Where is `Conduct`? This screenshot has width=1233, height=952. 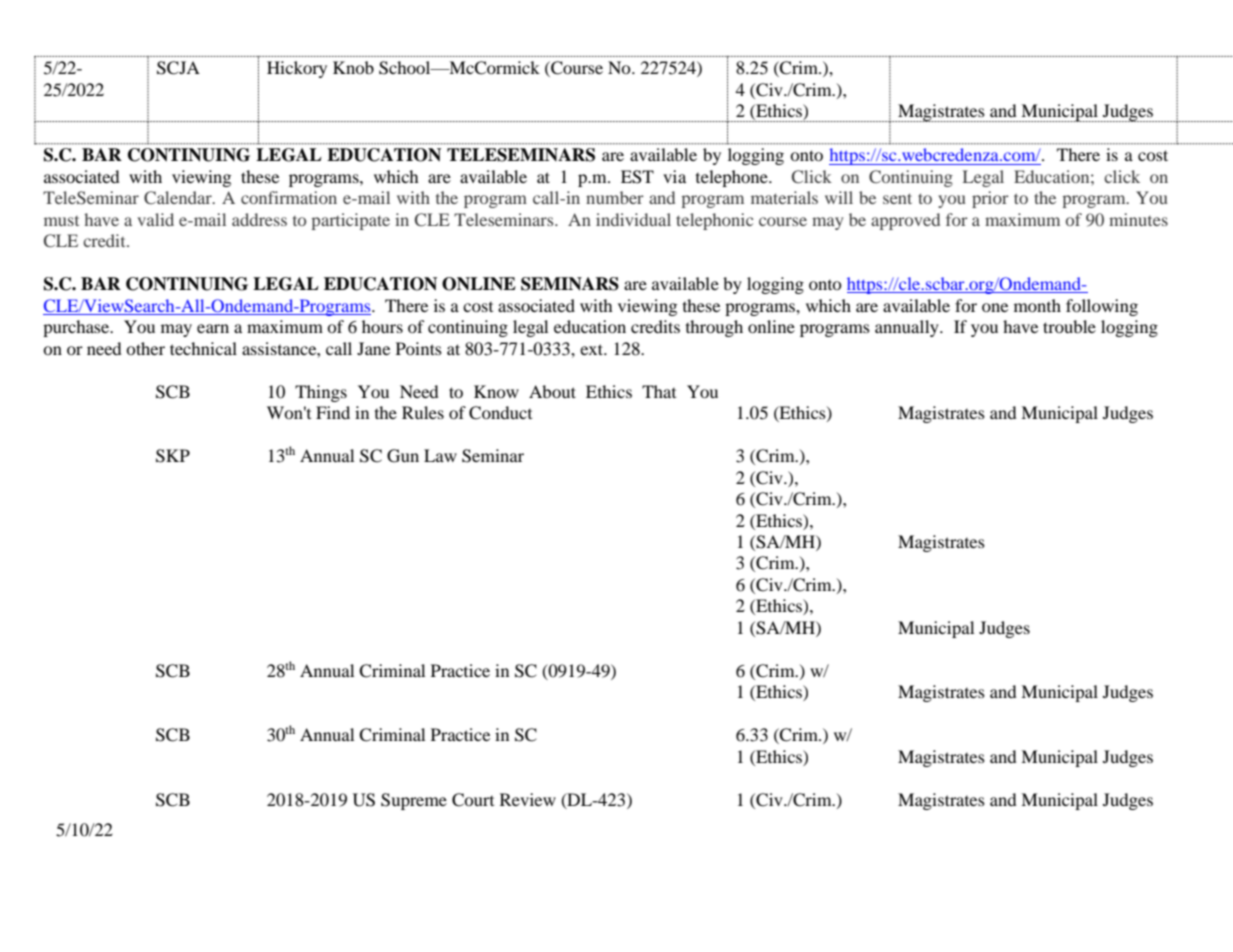 Conduct is located at coordinates (500, 413).
